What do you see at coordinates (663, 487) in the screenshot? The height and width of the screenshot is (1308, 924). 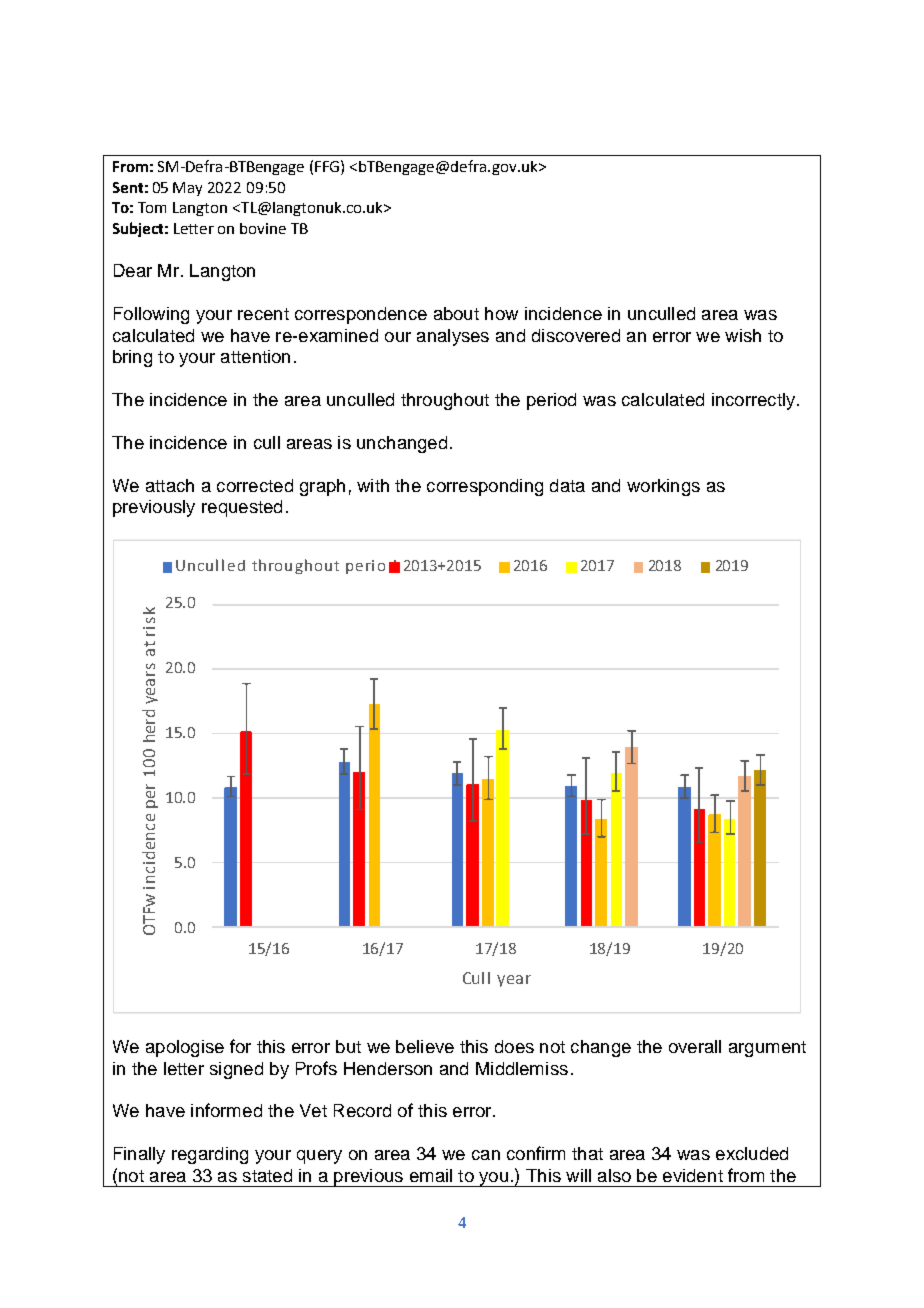 I see `workings` at bounding box center [663, 487].
